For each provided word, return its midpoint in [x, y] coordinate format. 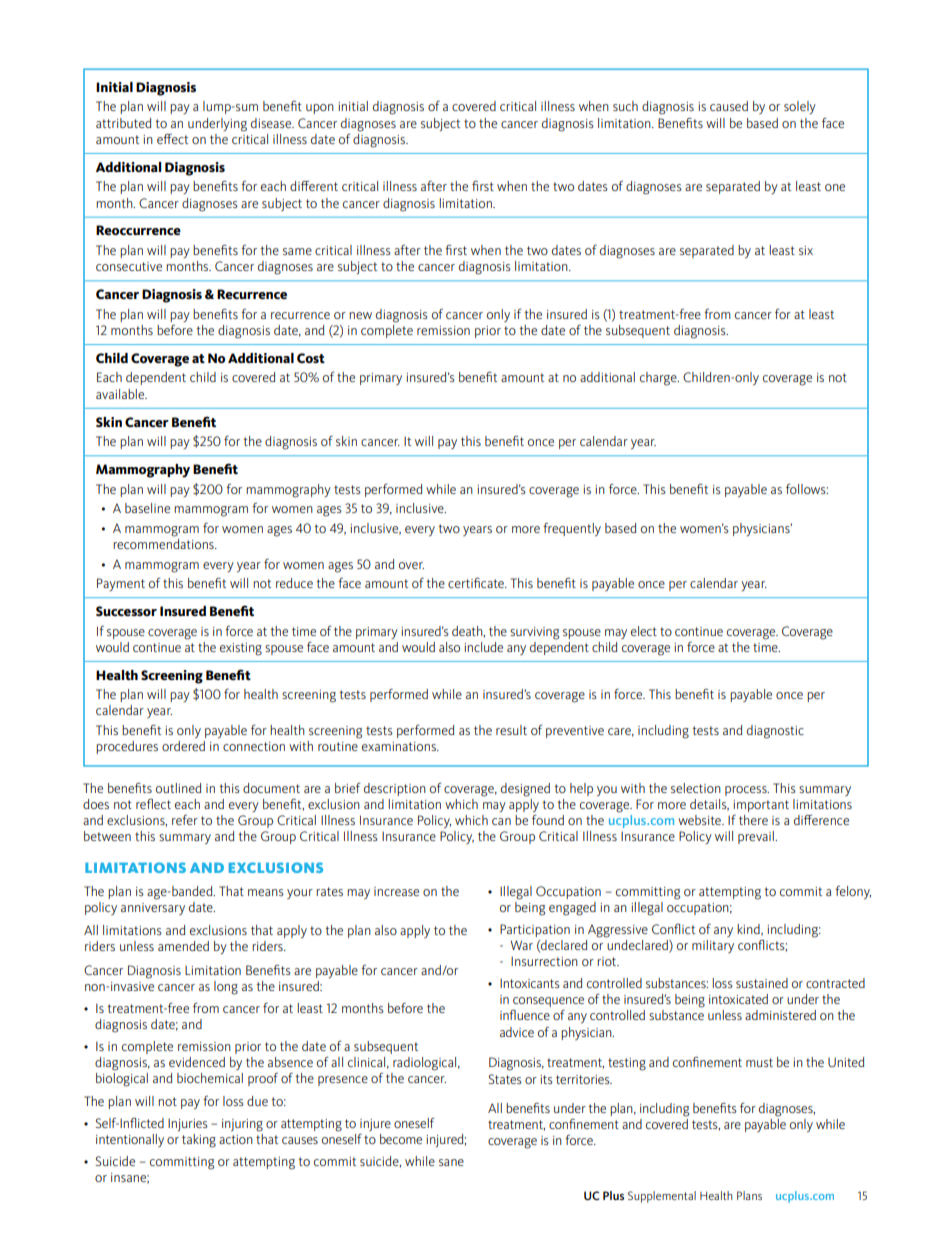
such [625, 106]
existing [241, 649]
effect [172, 139]
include [483, 647]
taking [199, 1141]
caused [729, 106]
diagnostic [775, 732]
